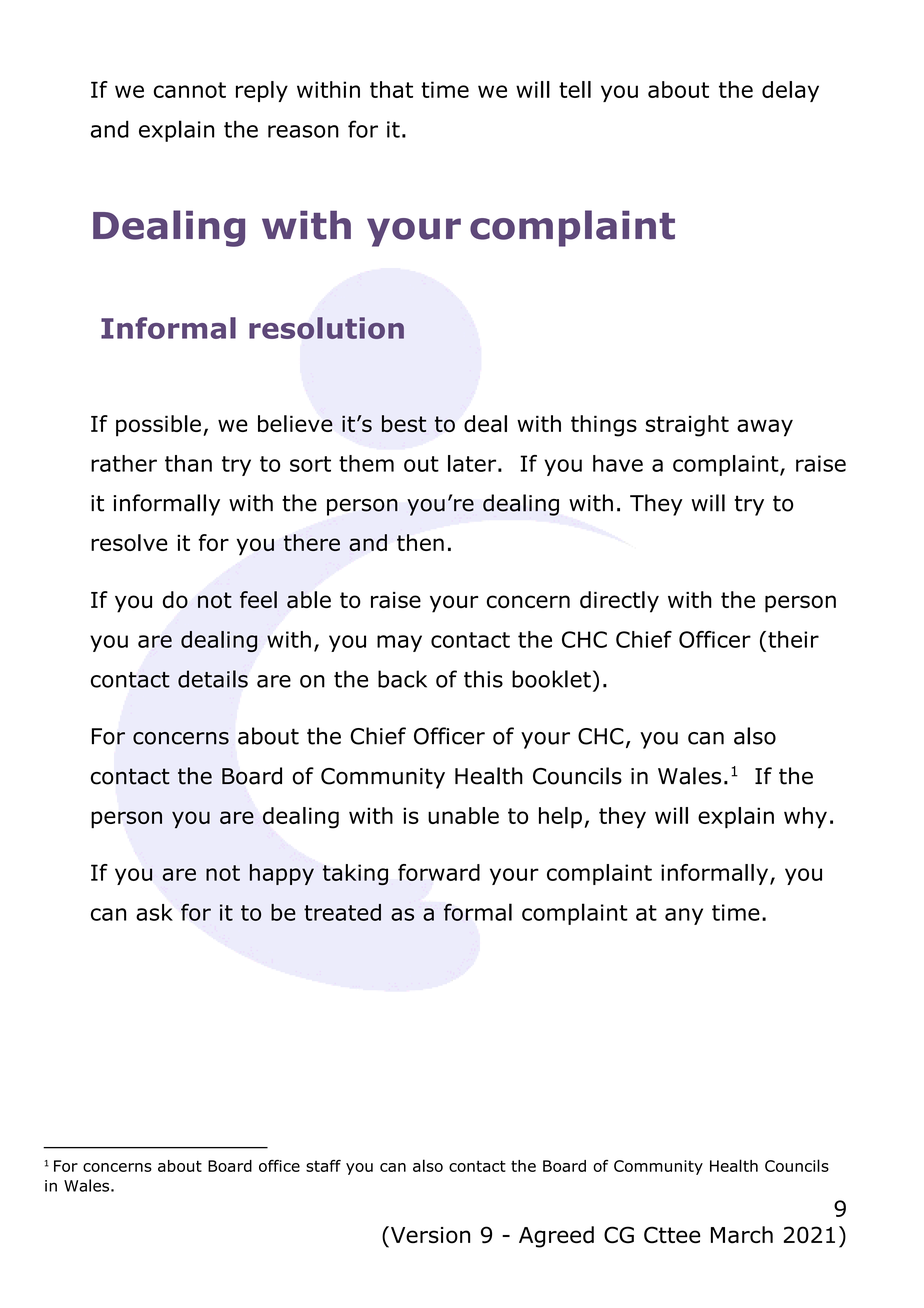 Image resolution: width=924 pixels, height=1308 pixels. What do you see at coordinates (188, 463) in the image?
I see `than` at bounding box center [188, 463].
